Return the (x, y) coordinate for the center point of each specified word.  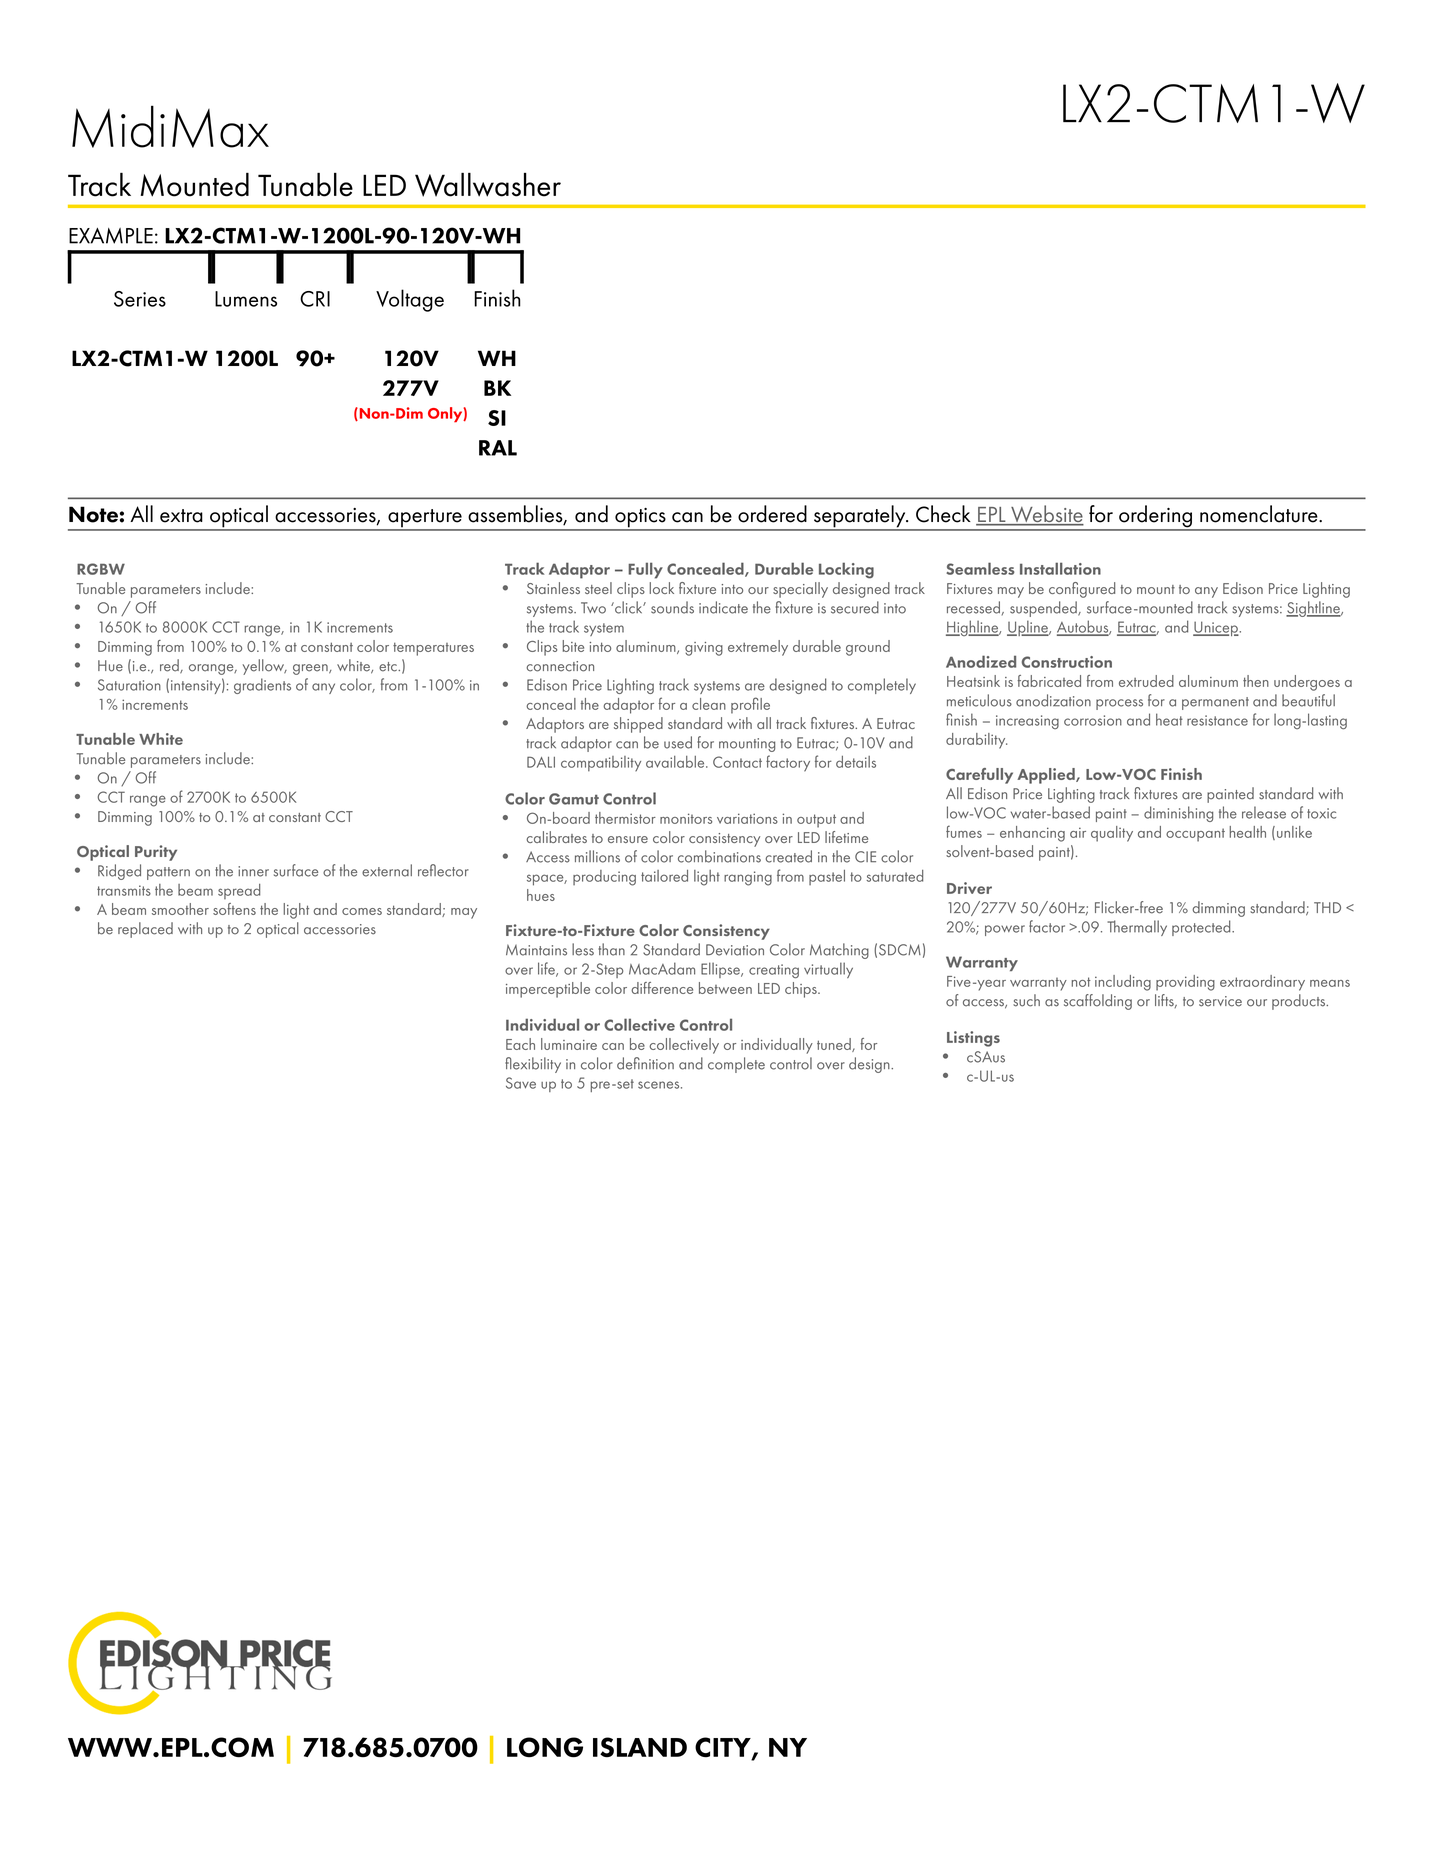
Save (521, 1083)
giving (704, 649)
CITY (724, 1748)
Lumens (246, 299)
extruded (1146, 681)
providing (1185, 983)
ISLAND (640, 1747)
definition (645, 1063)
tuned (835, 1045)
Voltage (410, 300)
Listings (973, 1039)
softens (234, 909)
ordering (1155, 517)
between (725, 988)
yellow (265, 667)
